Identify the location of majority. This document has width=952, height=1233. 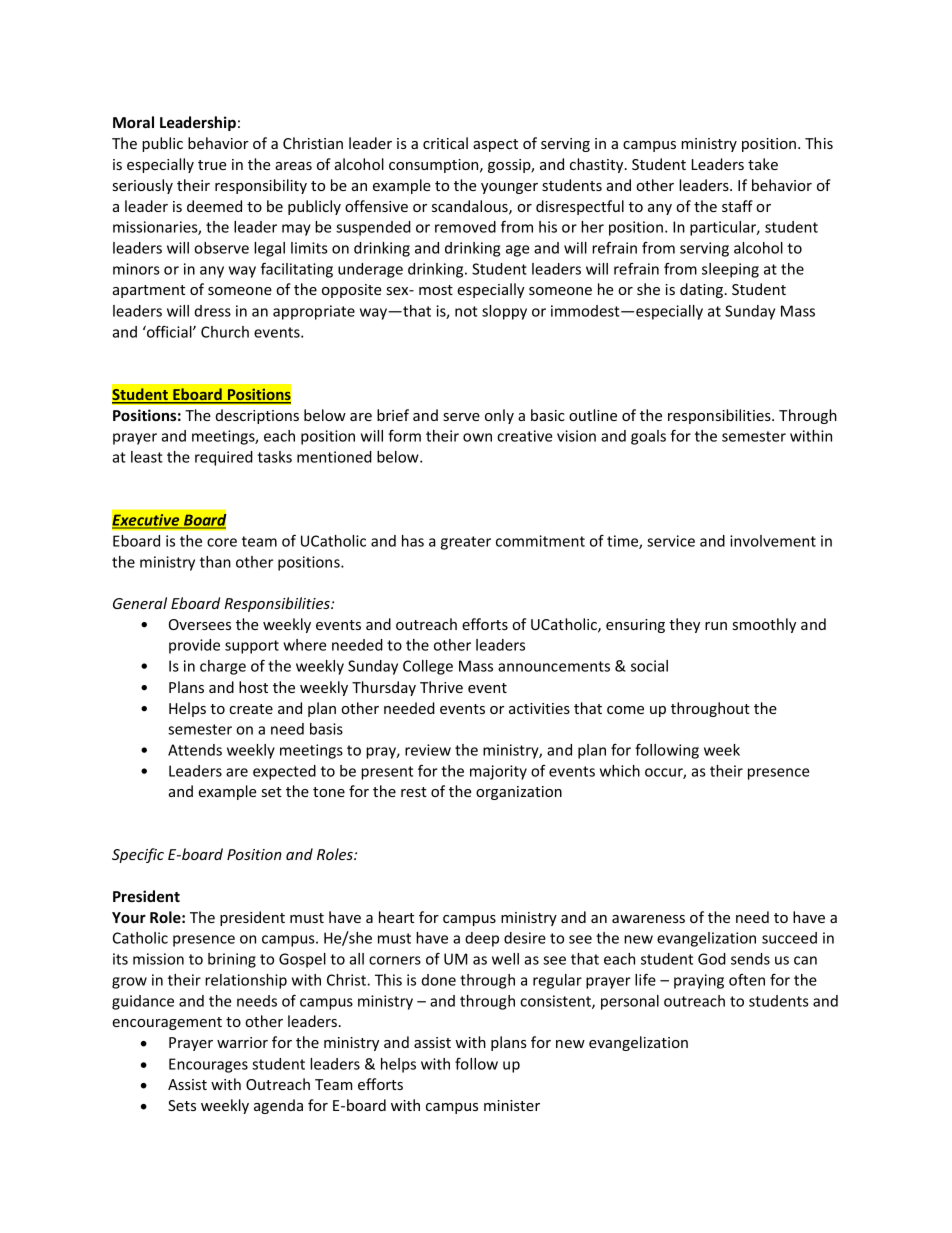
(498, 772).
